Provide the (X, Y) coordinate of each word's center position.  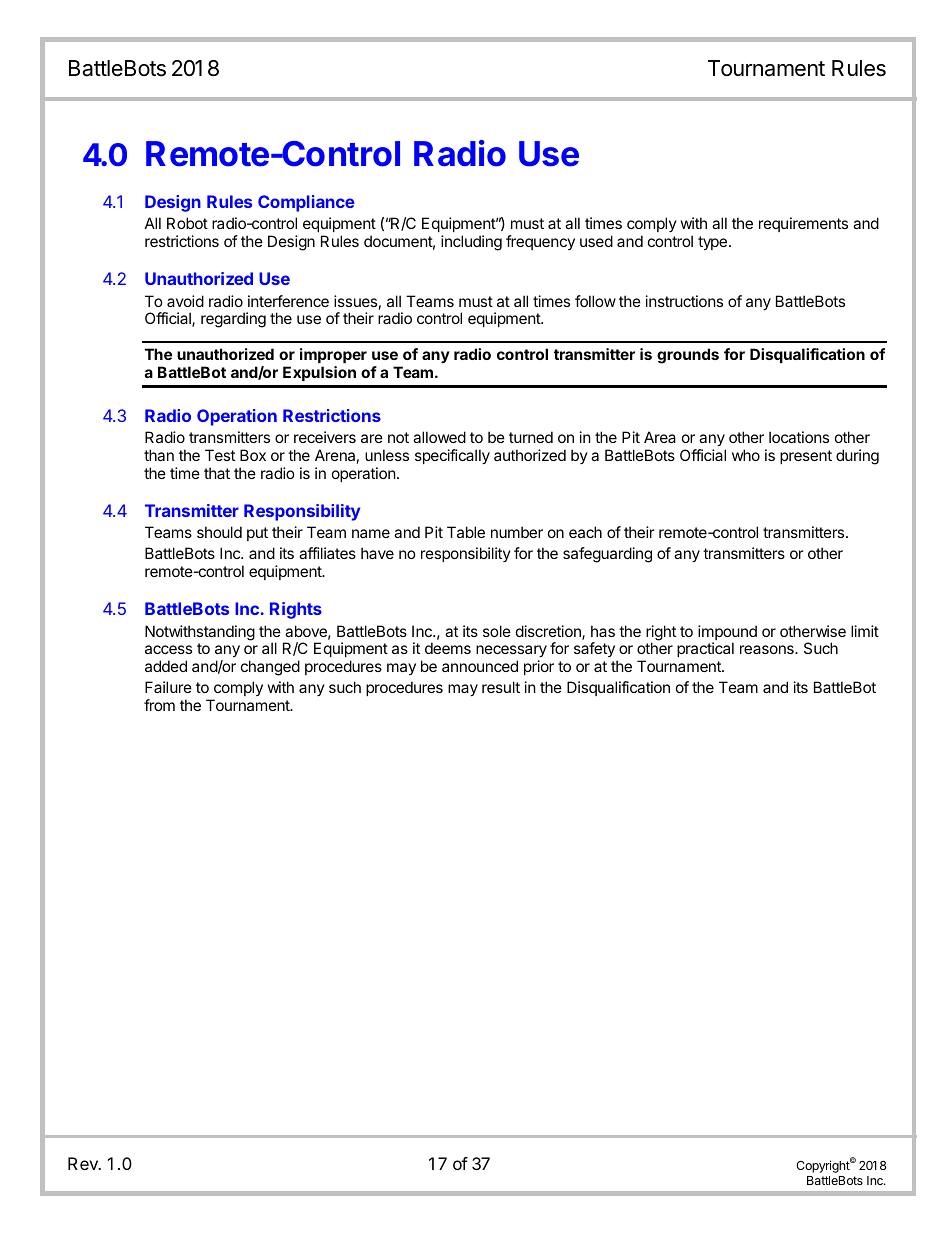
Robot (187, 223)
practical (705, 649)
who (746, 455)
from (159, 705)
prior (539, 667)
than (159, 455)
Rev (84, 1163)
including (471, 243)
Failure (168, 687)
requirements (803, 224)
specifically (452, 456)
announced (480, 666)
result (501, 687)
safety (594, 649)
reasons (768, 649)
